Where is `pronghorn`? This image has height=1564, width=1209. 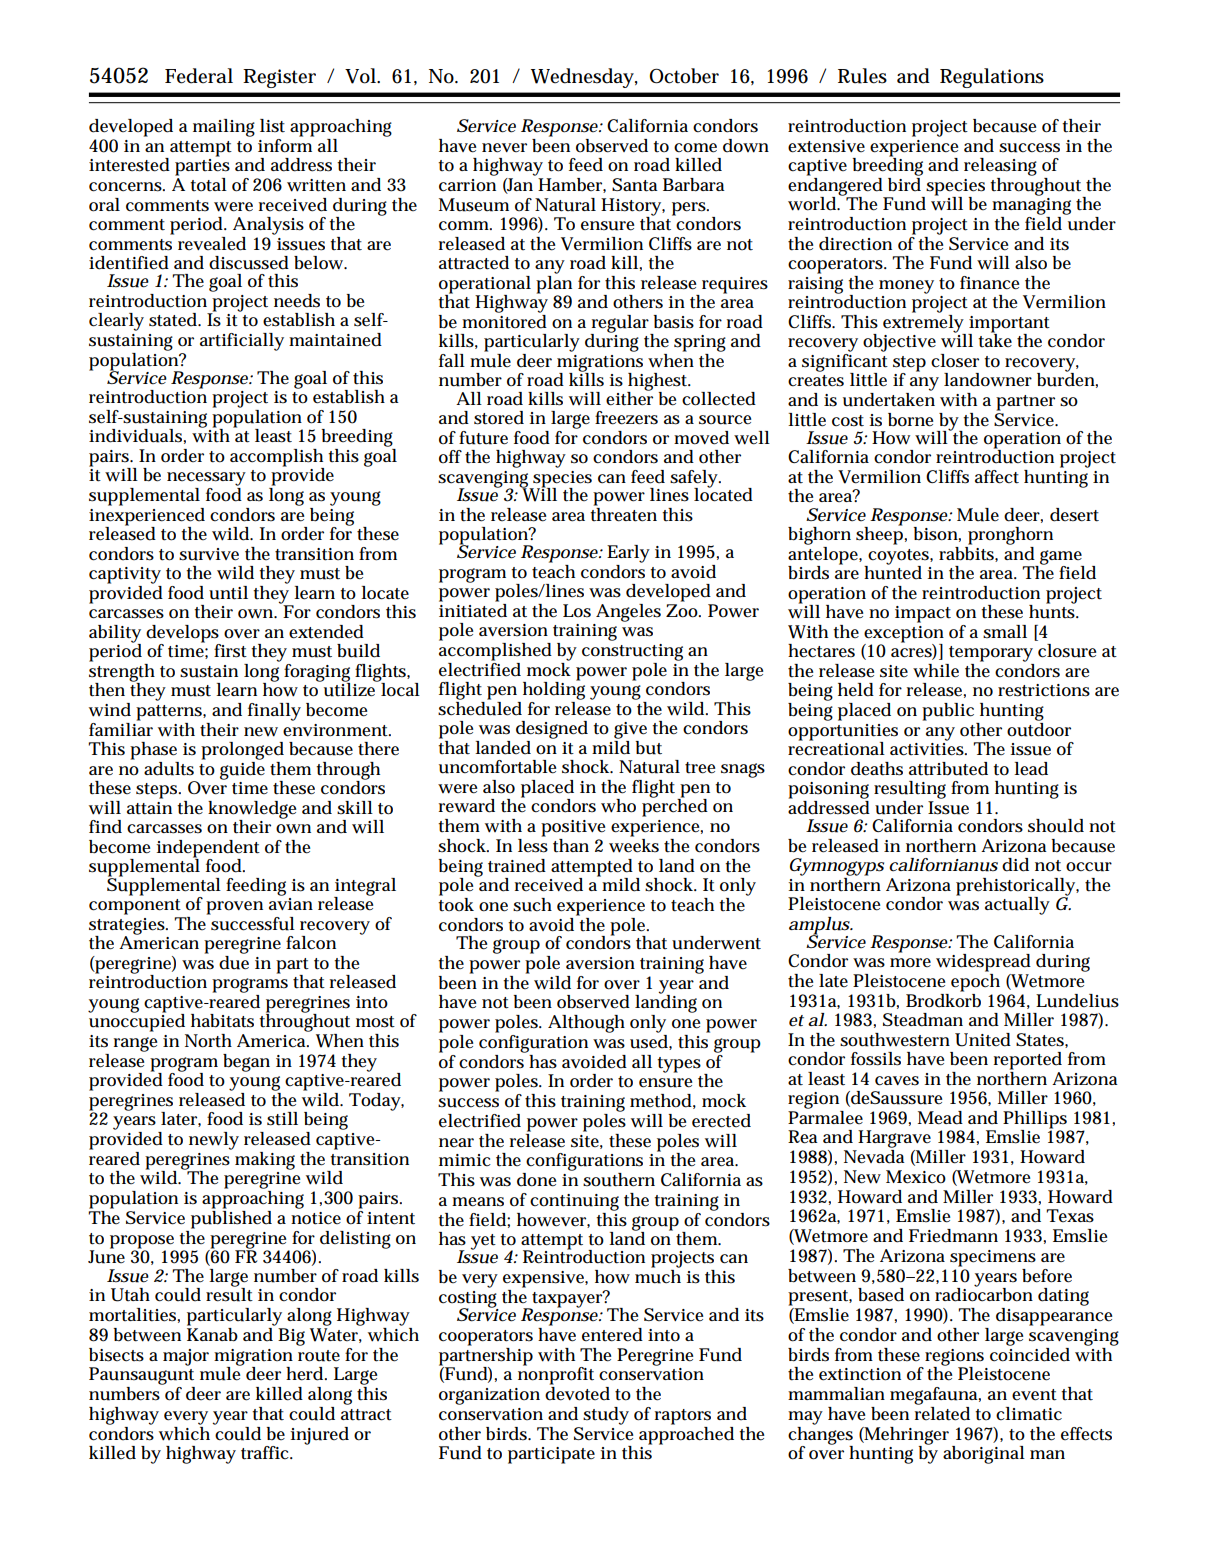
pronghorn is located at coordinates (1010, 536).
